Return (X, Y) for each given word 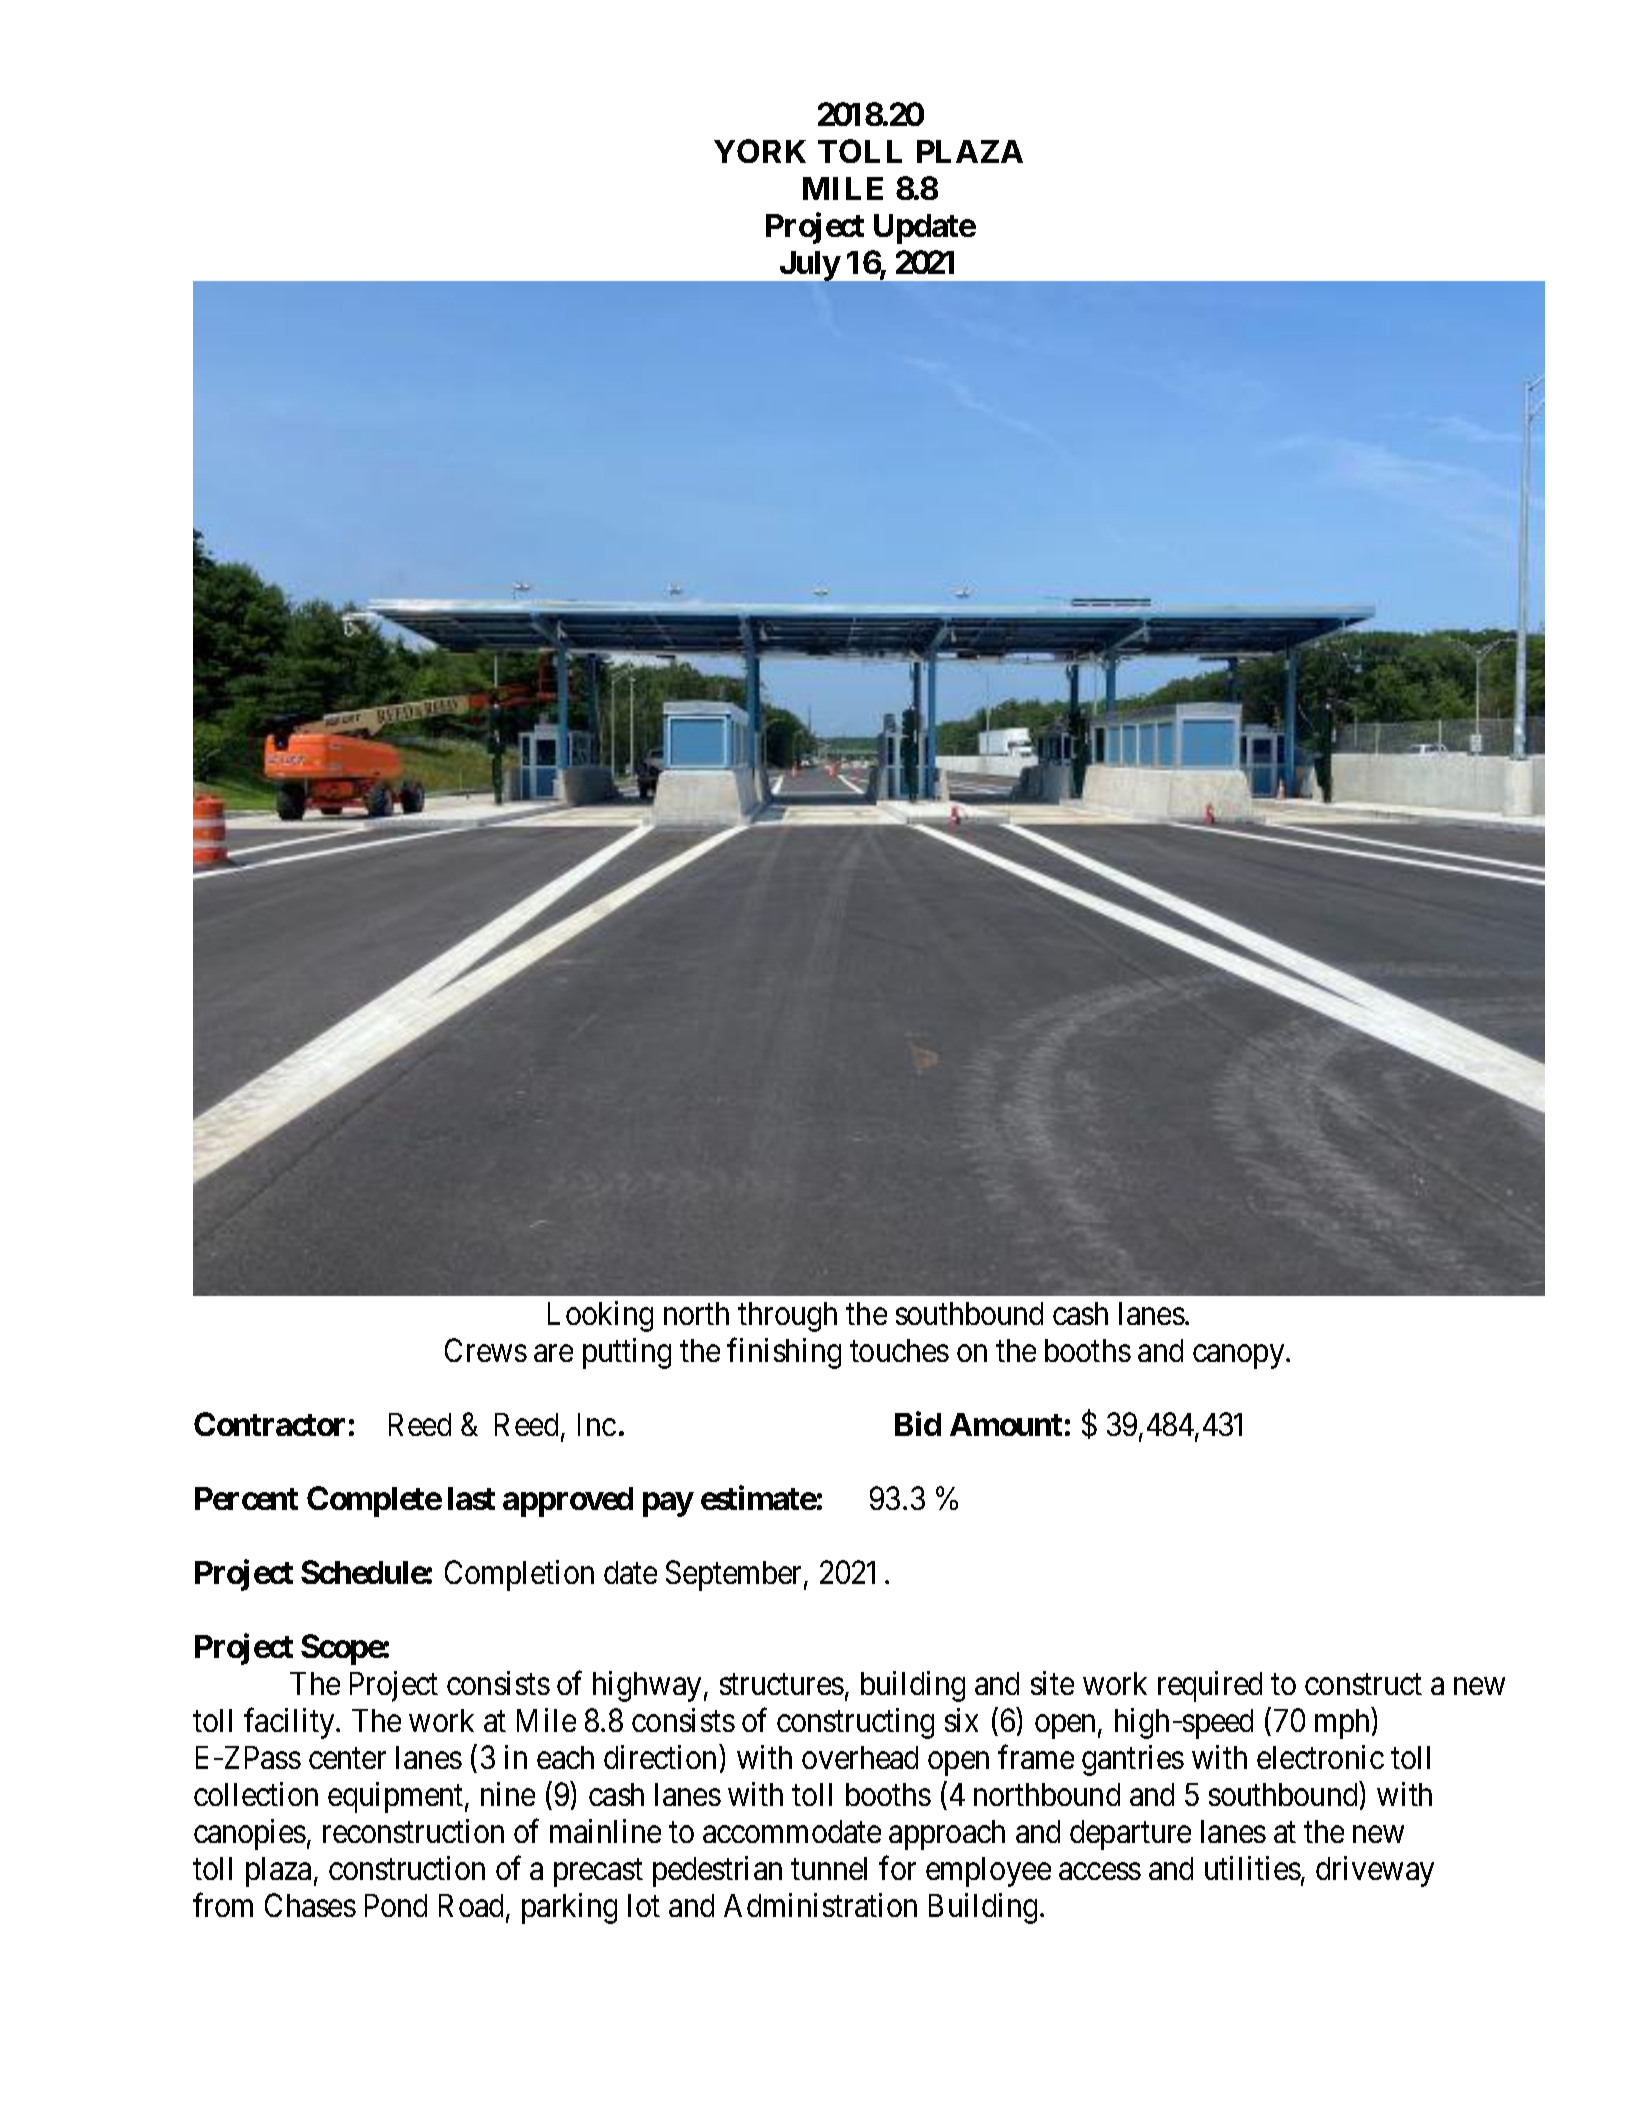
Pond (396, 1905)
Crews (486, 1350)
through (787, 1317)
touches (899, 1350)
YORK (760, 151)
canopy (1240, 1357)
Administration (820, 1905)
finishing (784, 1353)
